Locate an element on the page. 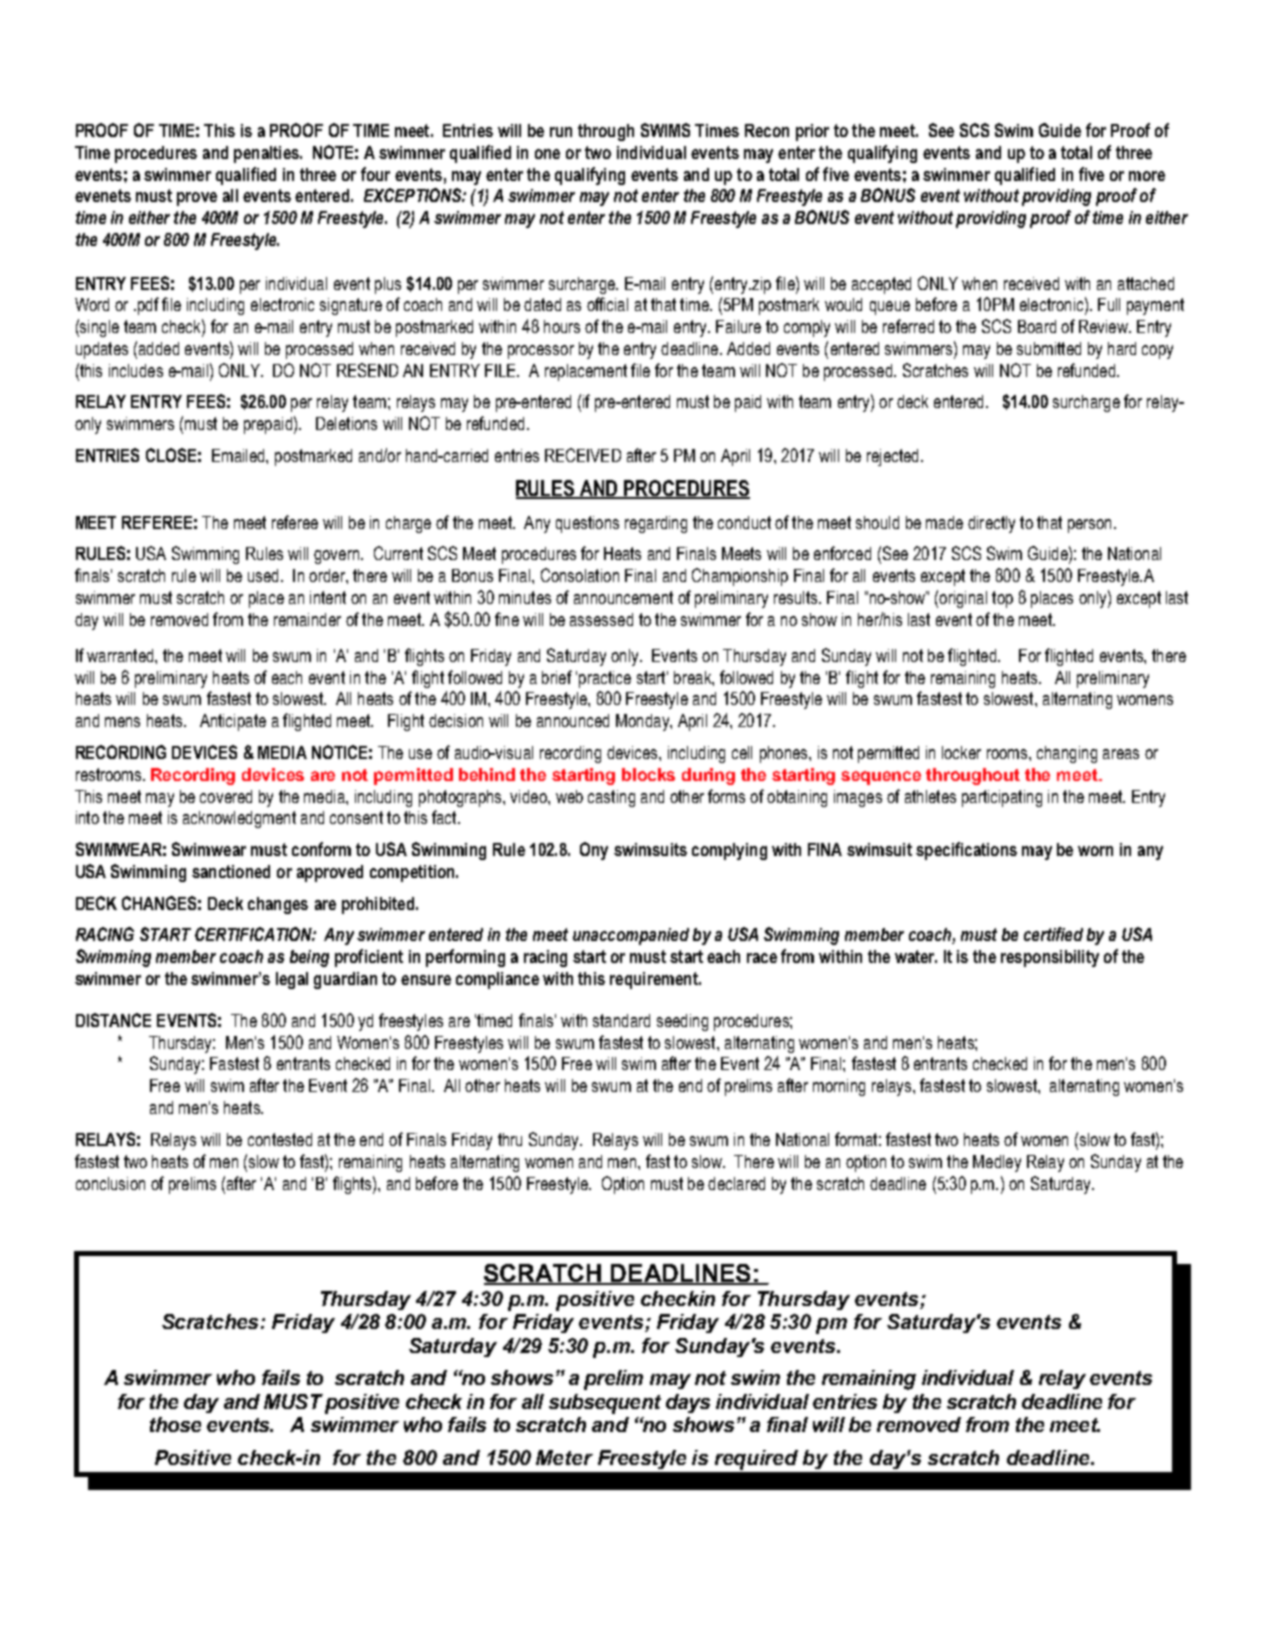  subsequent is located at coordinates (605, 1404).
